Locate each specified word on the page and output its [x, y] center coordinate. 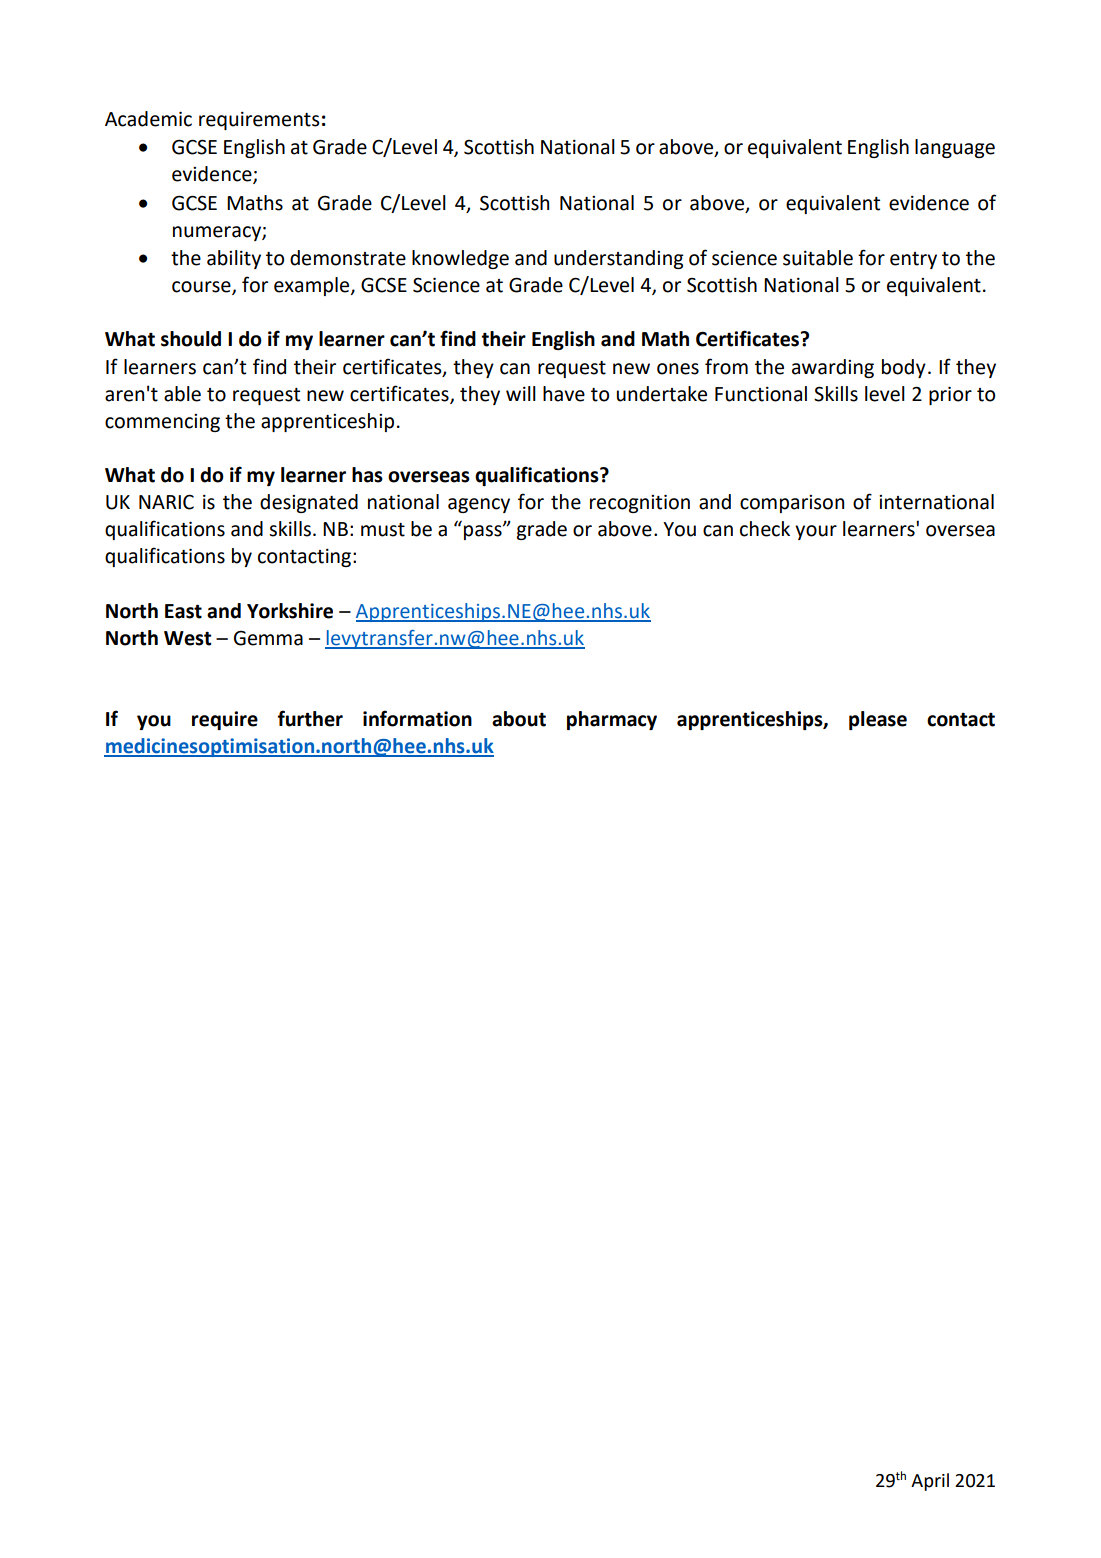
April [930, 1482]
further [310, 718]
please [878, 720]
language [955, 148]
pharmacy [612, 720]
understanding [619, 259]
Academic [148, 119]
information [417, 718]
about [519, 719]
